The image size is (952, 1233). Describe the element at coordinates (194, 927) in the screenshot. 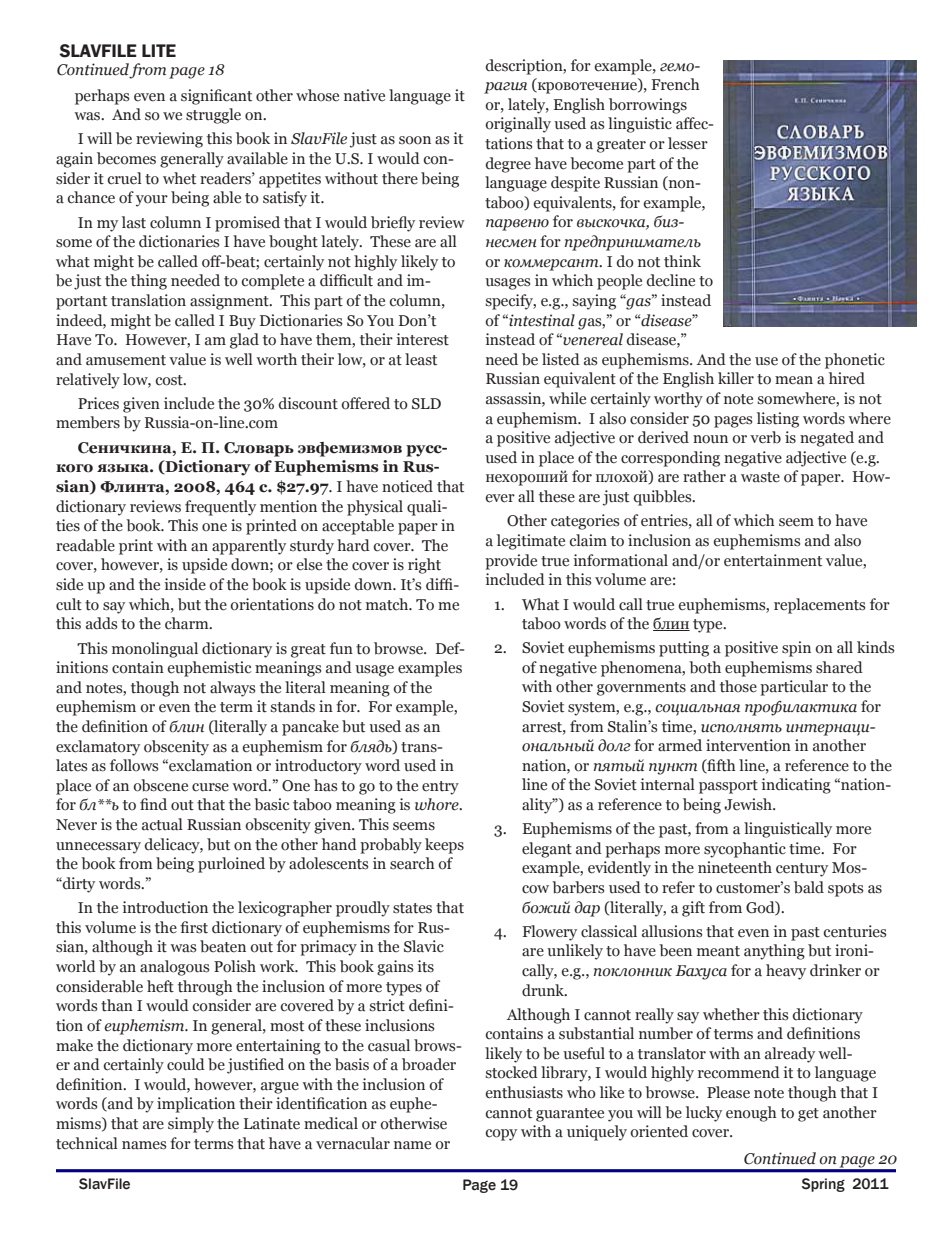

I see `first` at that location.
